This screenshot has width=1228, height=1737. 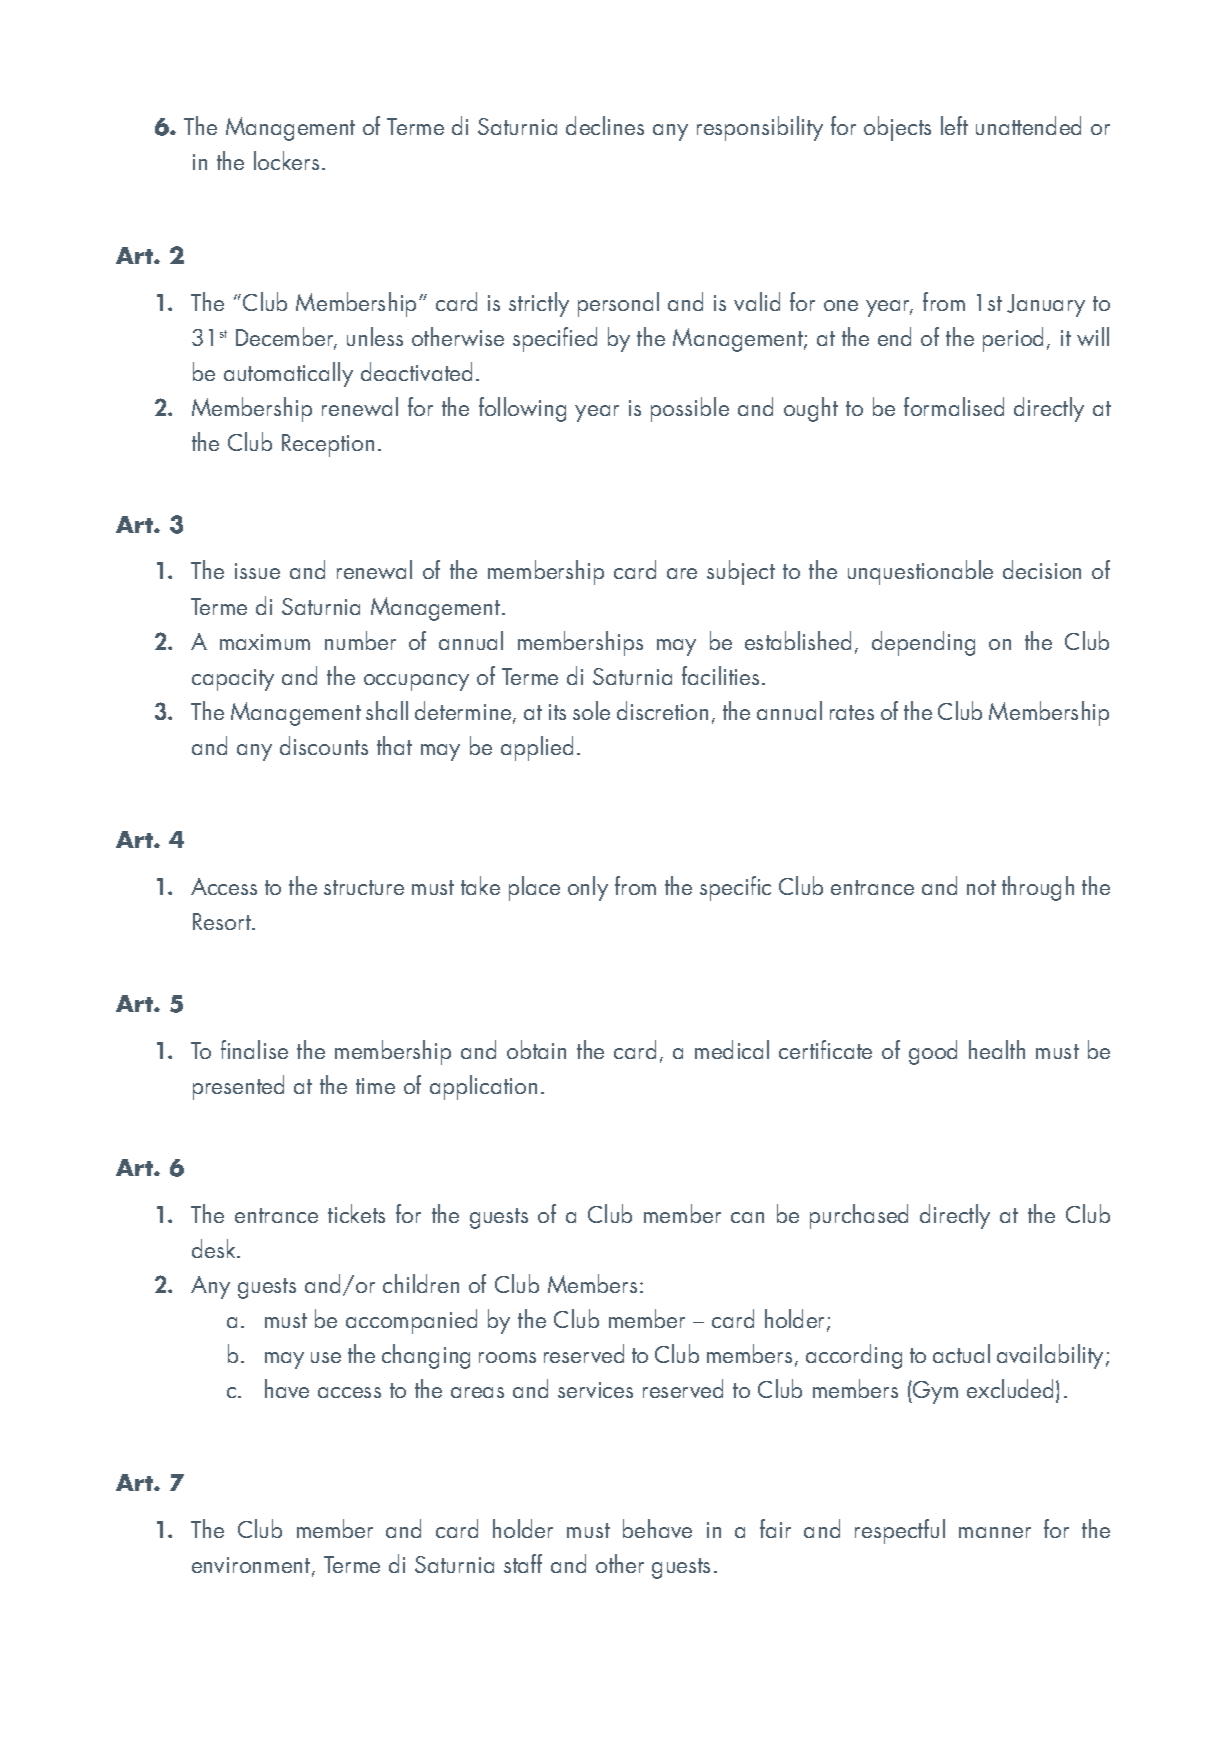 I want to click on left, so click(x=954, y=125).
